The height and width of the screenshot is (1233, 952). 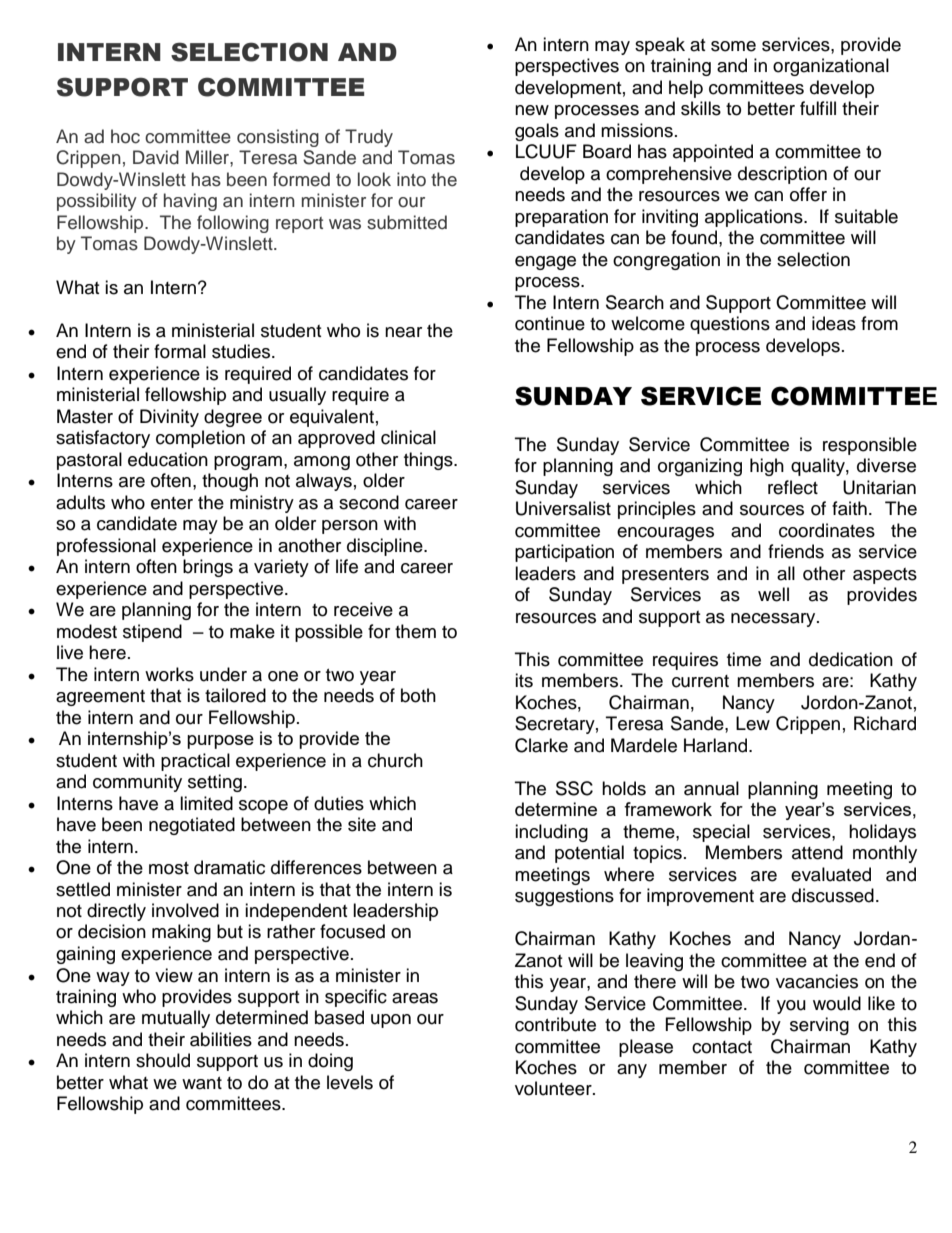 What do you see at coordinates (564, 553) in the screenshot?
I see `participation` at bounding box center [564, 553].
